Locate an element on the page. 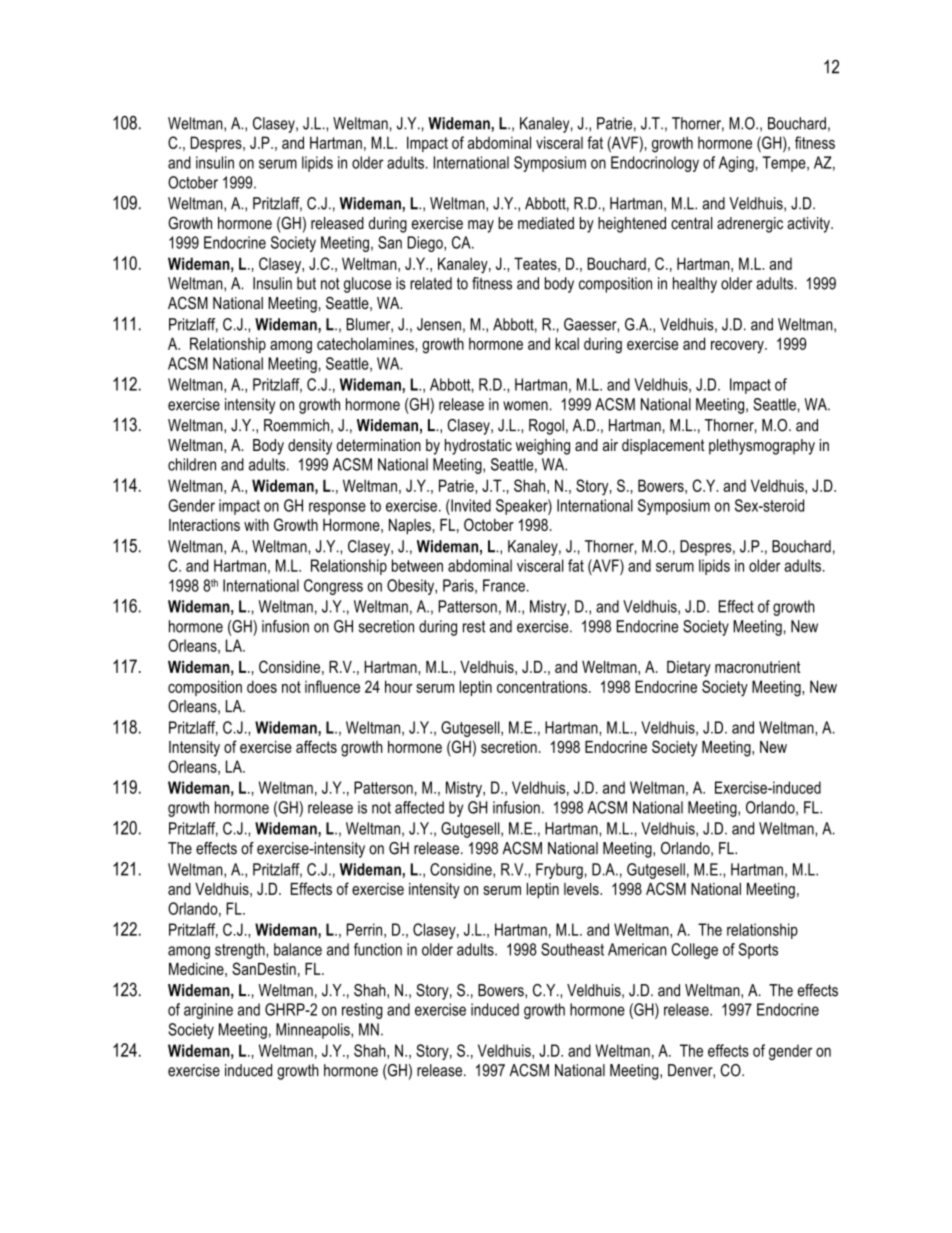 The height and width of the page is (1233, 952). but is located at coordinates (306, 283).
